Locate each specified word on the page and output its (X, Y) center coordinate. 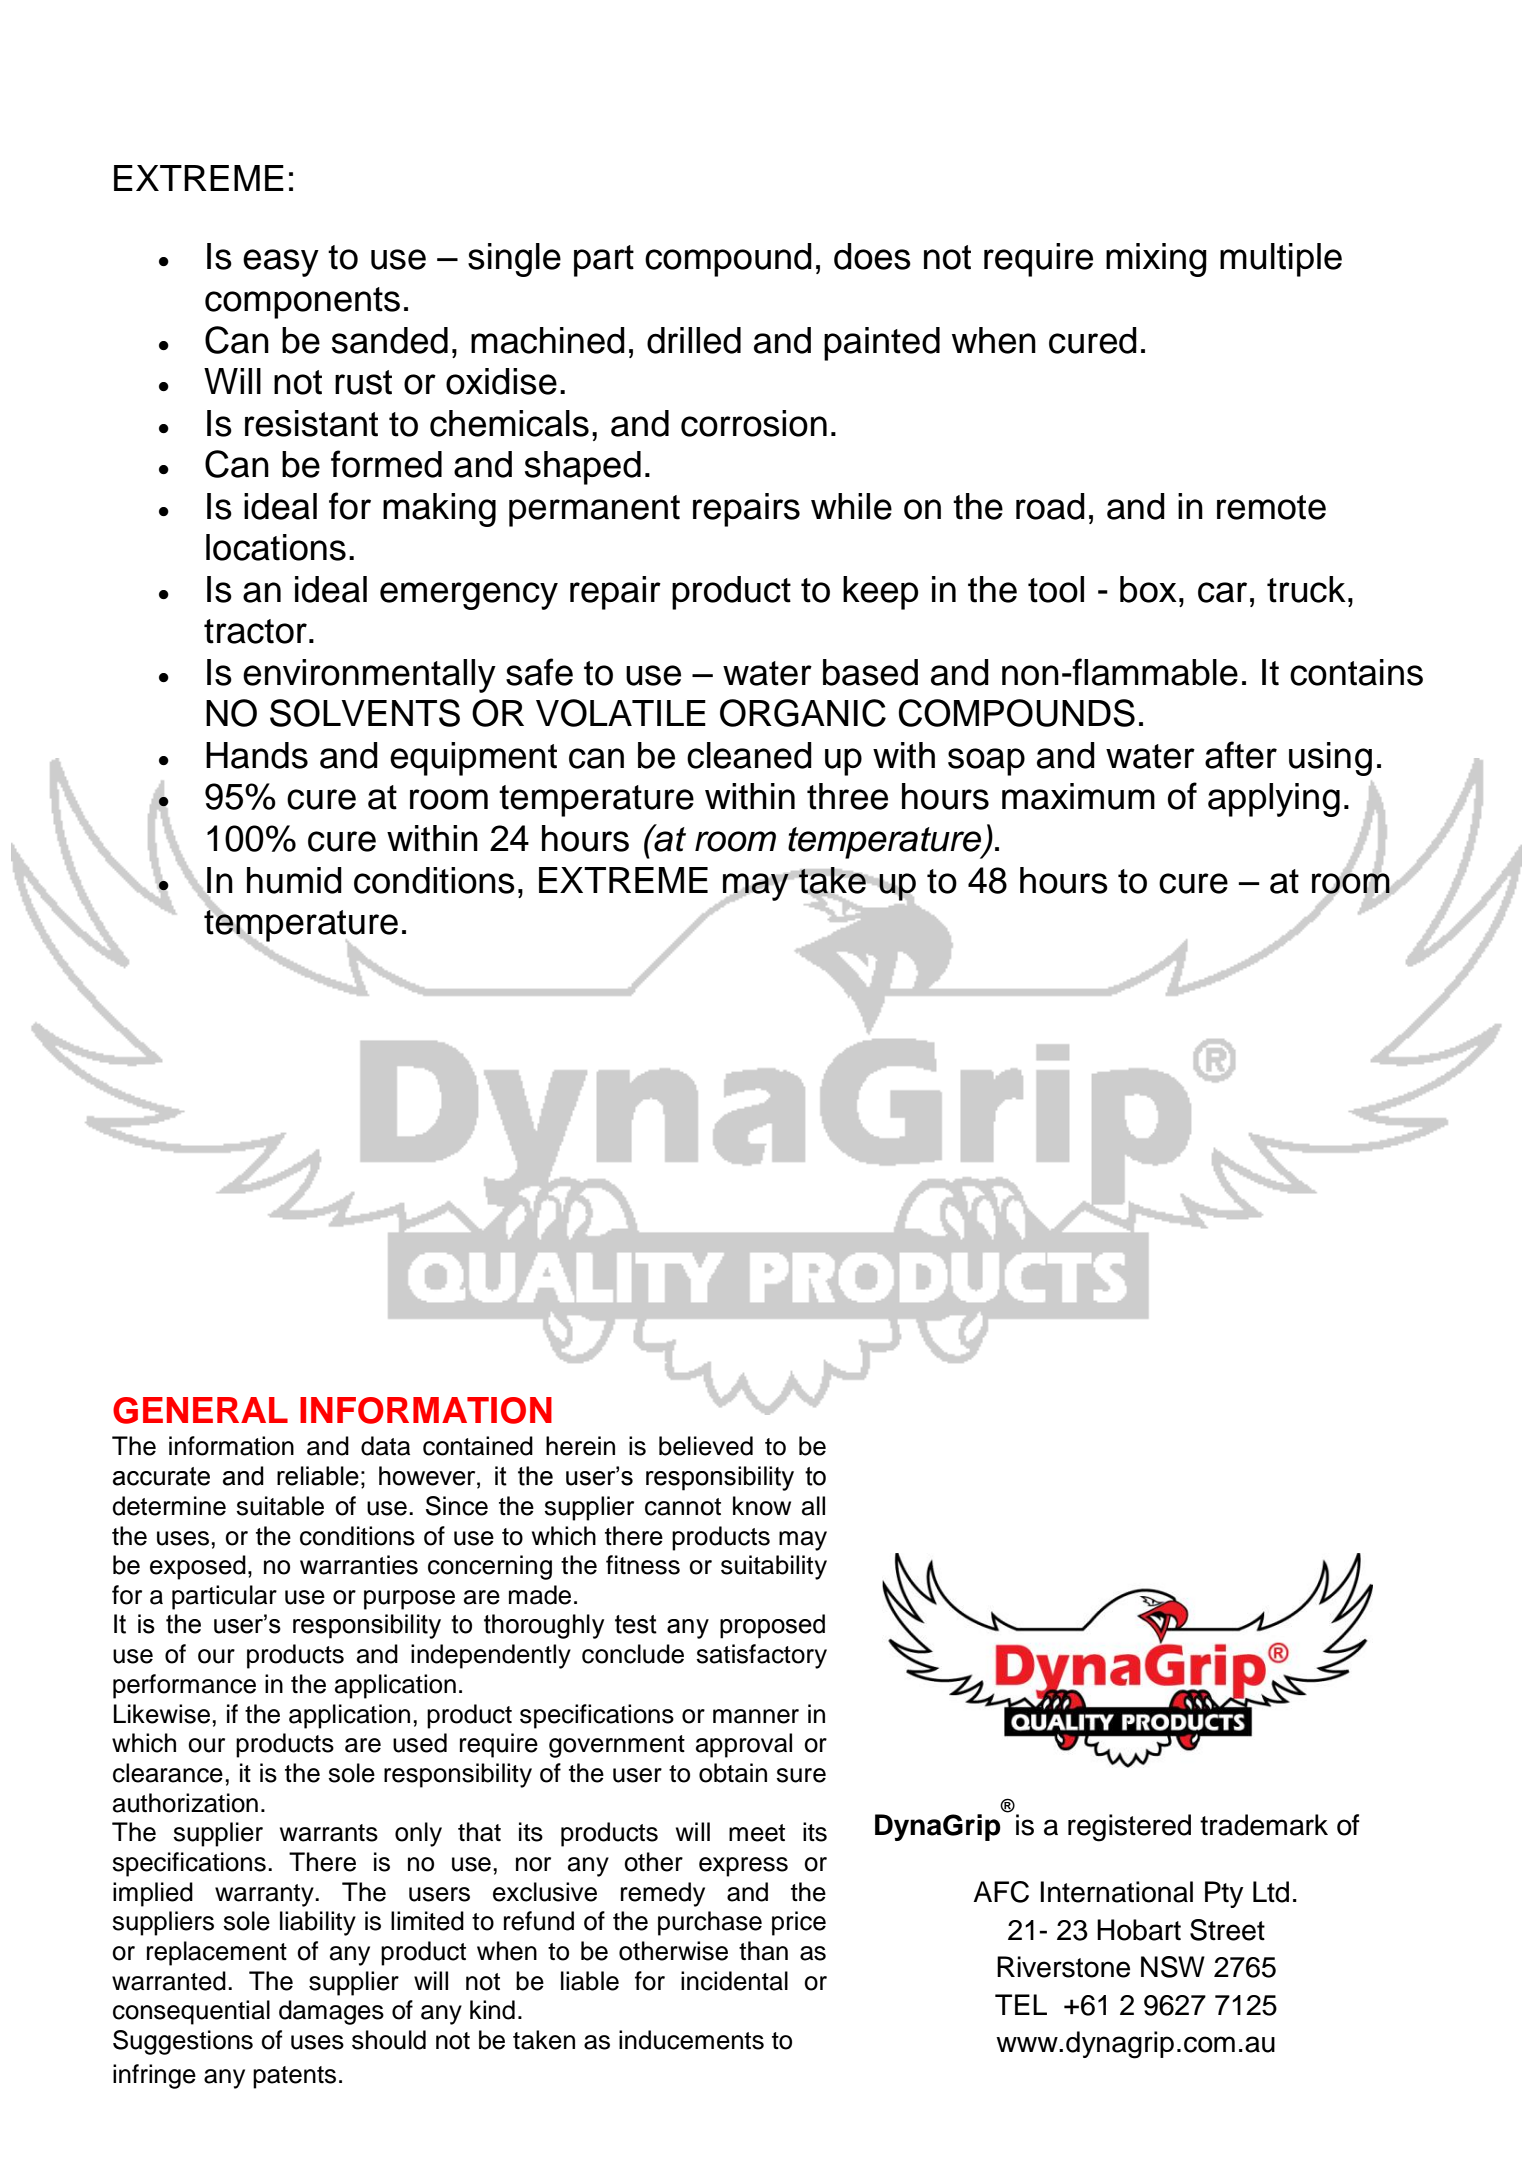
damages (331, 2012)
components (302, 303)
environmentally (369, 676)
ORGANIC (803, 713)
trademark (1264, 1825)
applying (1274, 800)
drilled (694, 340)
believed (706, 1446)
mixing (1156, 260)
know (762, 1506)
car (1222, 592)
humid (294, 880)
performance (184, 1686)
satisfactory (761, 1656)
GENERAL (200, 1410)
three (847, 796)
